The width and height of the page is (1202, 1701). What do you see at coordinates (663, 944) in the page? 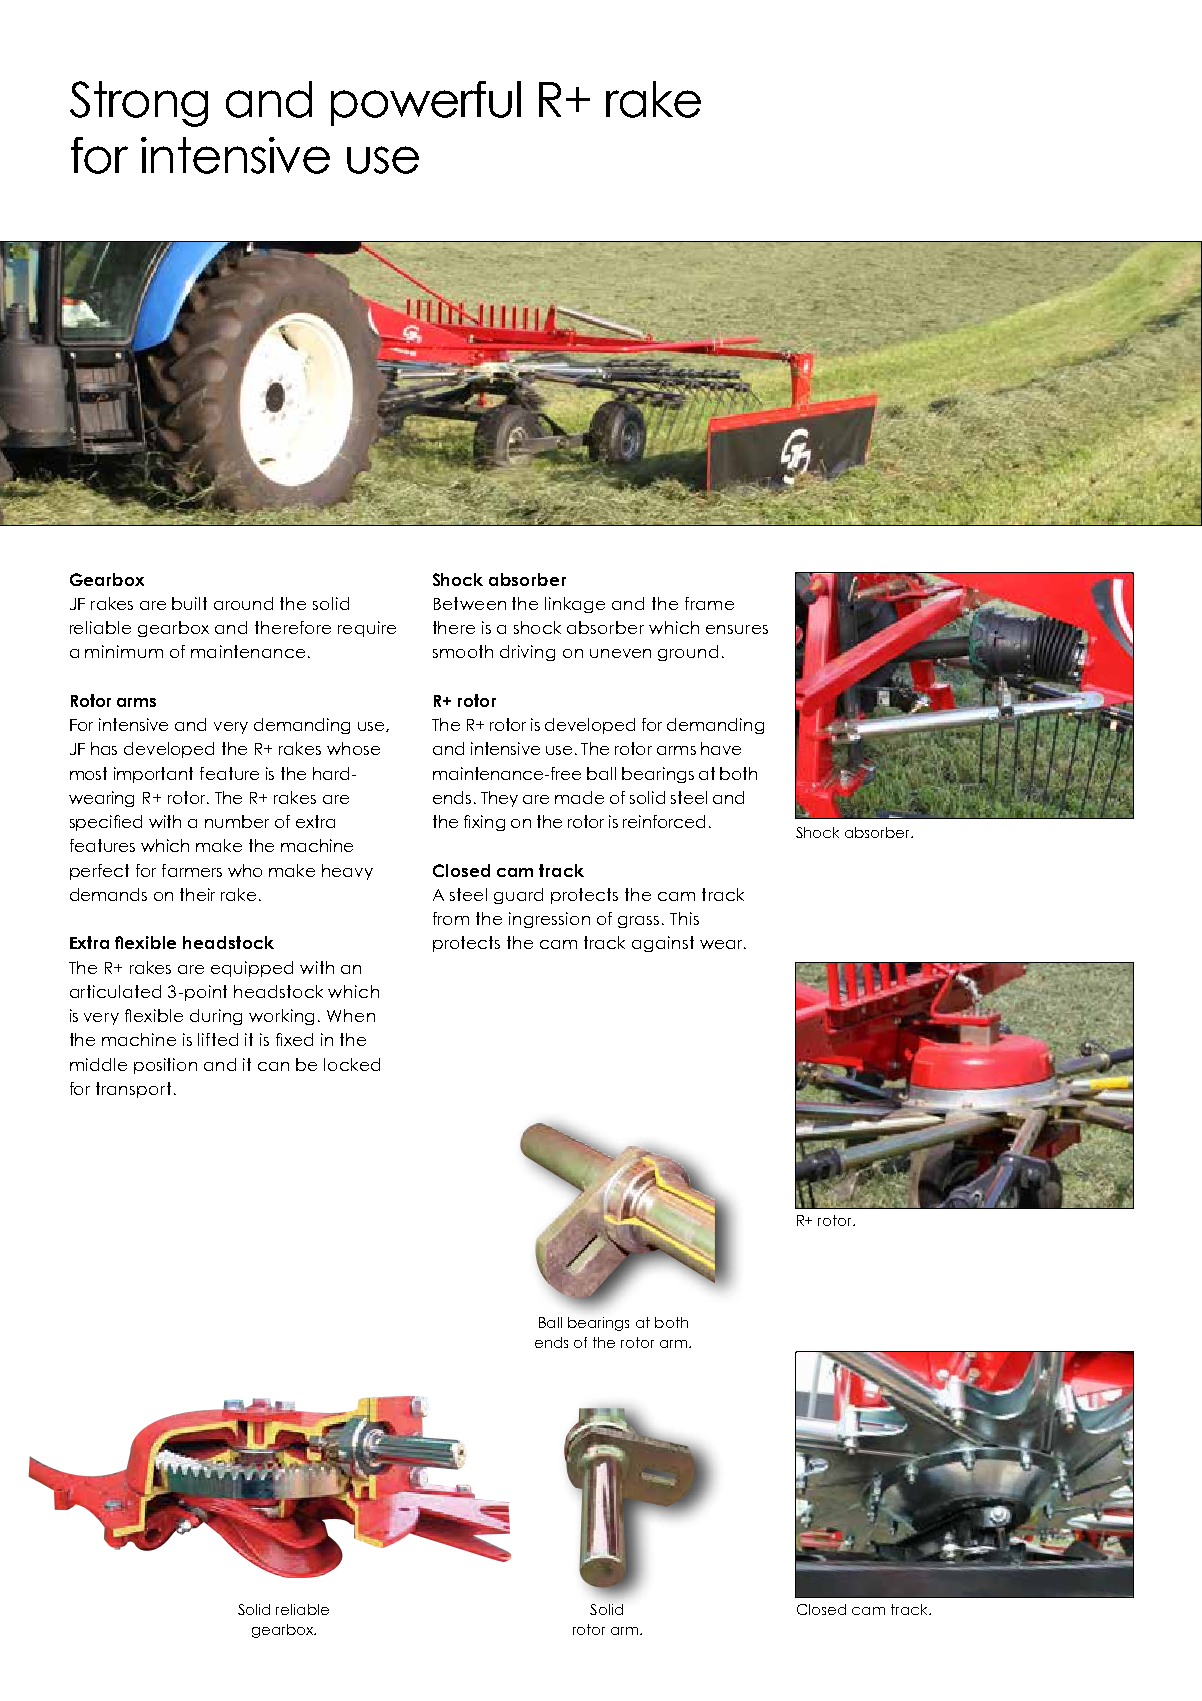
I see `against` at bounding box center [663, 944].
